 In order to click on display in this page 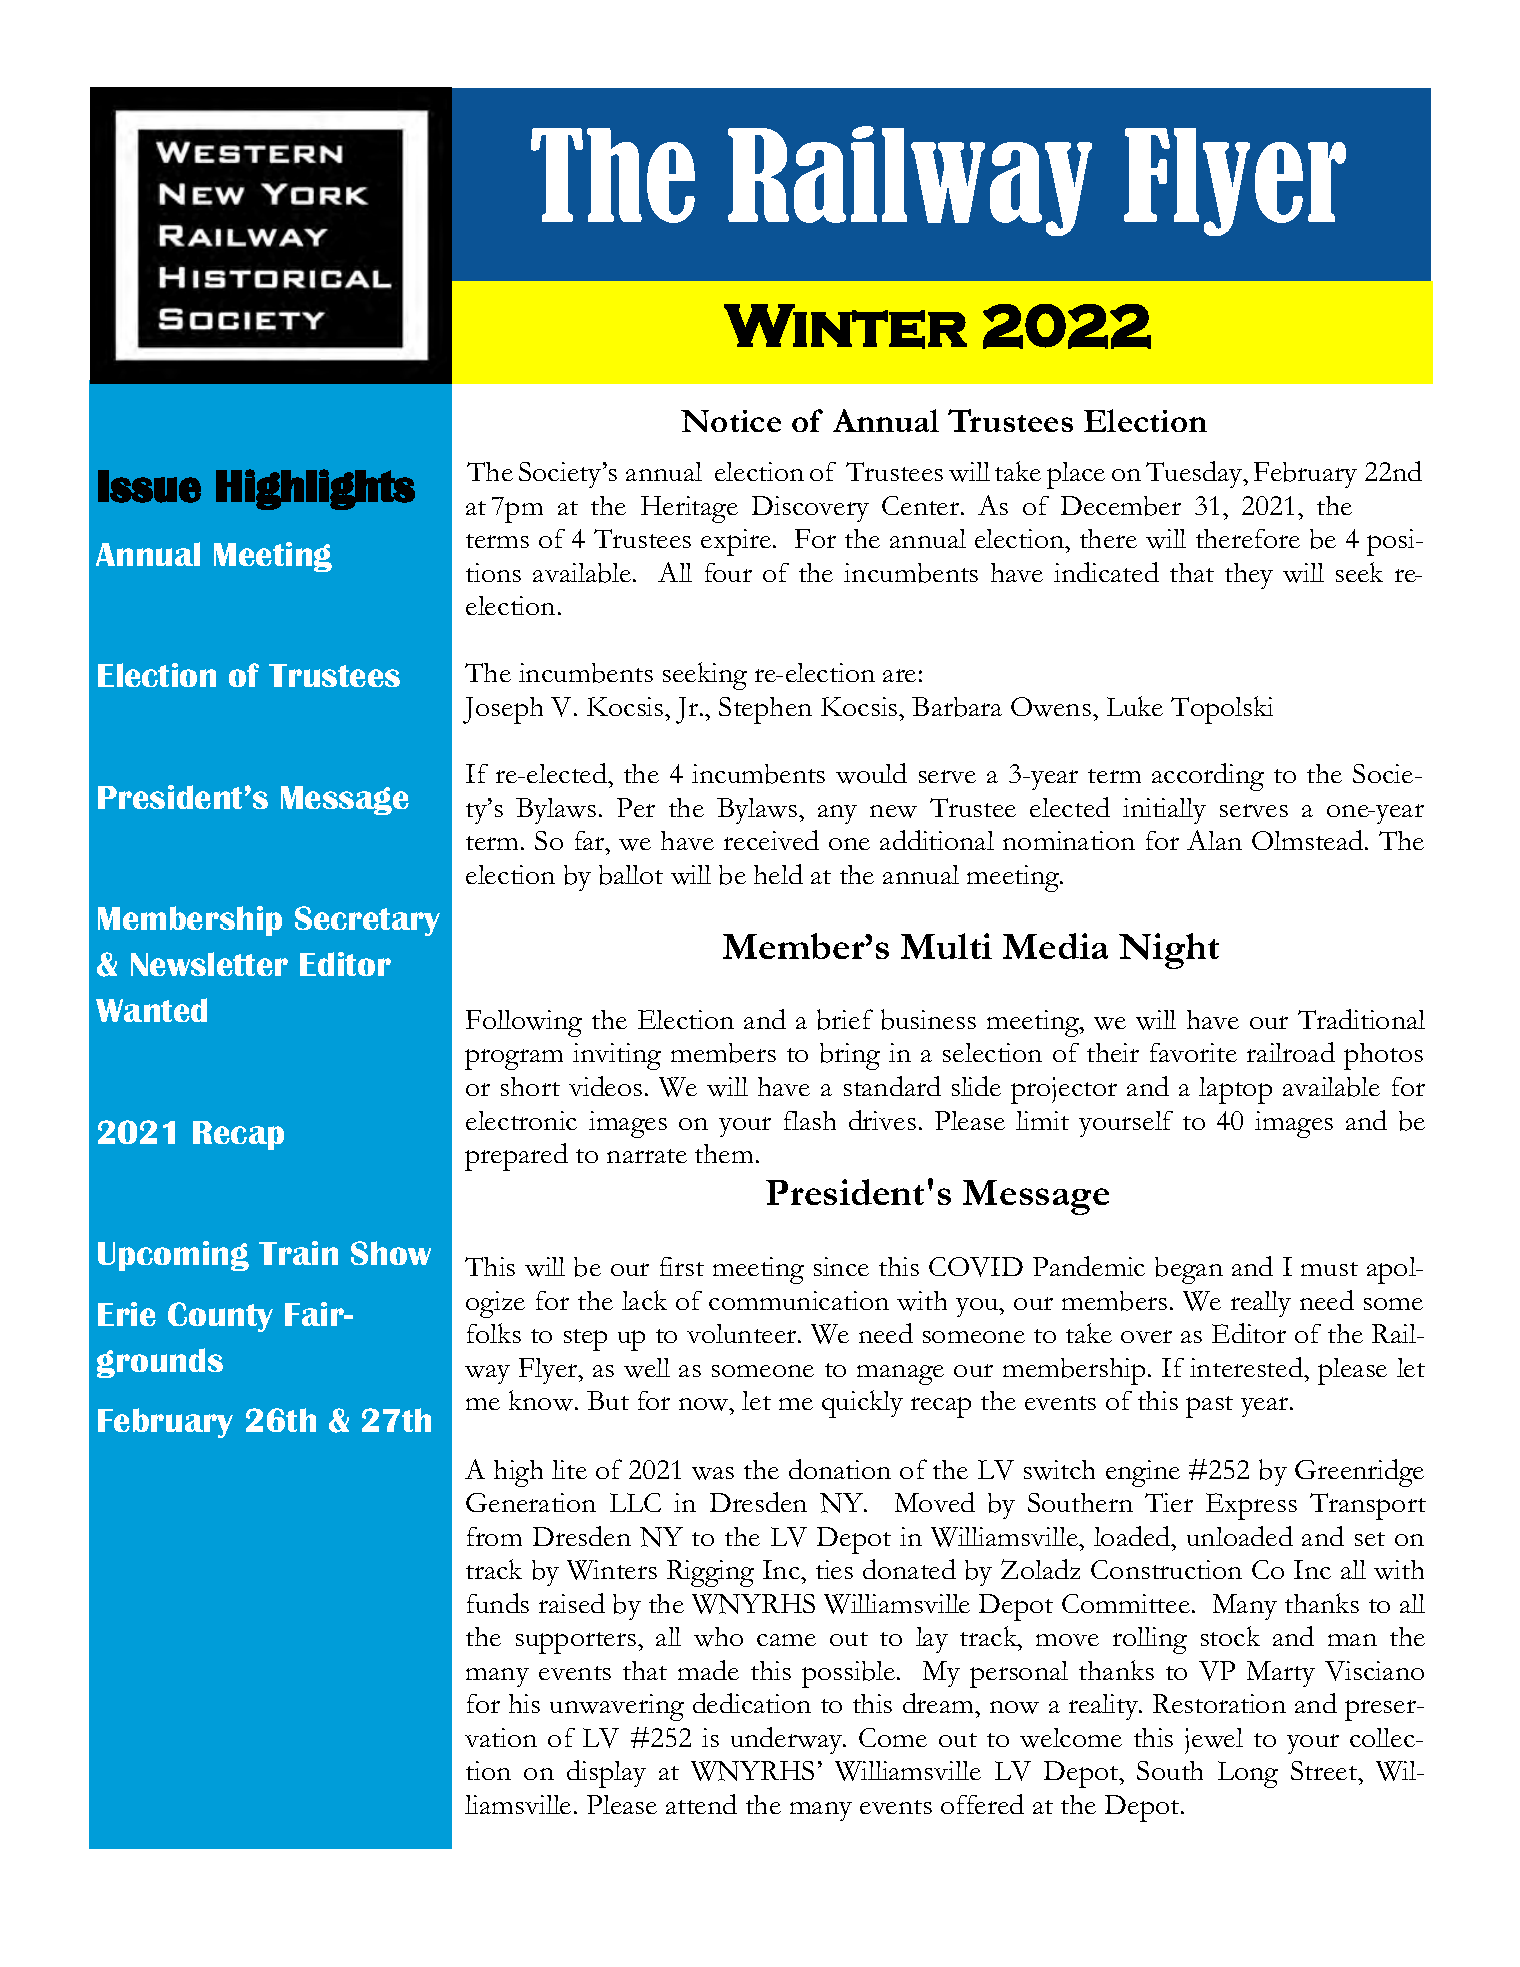, I will do `click(606, 1774)`.
